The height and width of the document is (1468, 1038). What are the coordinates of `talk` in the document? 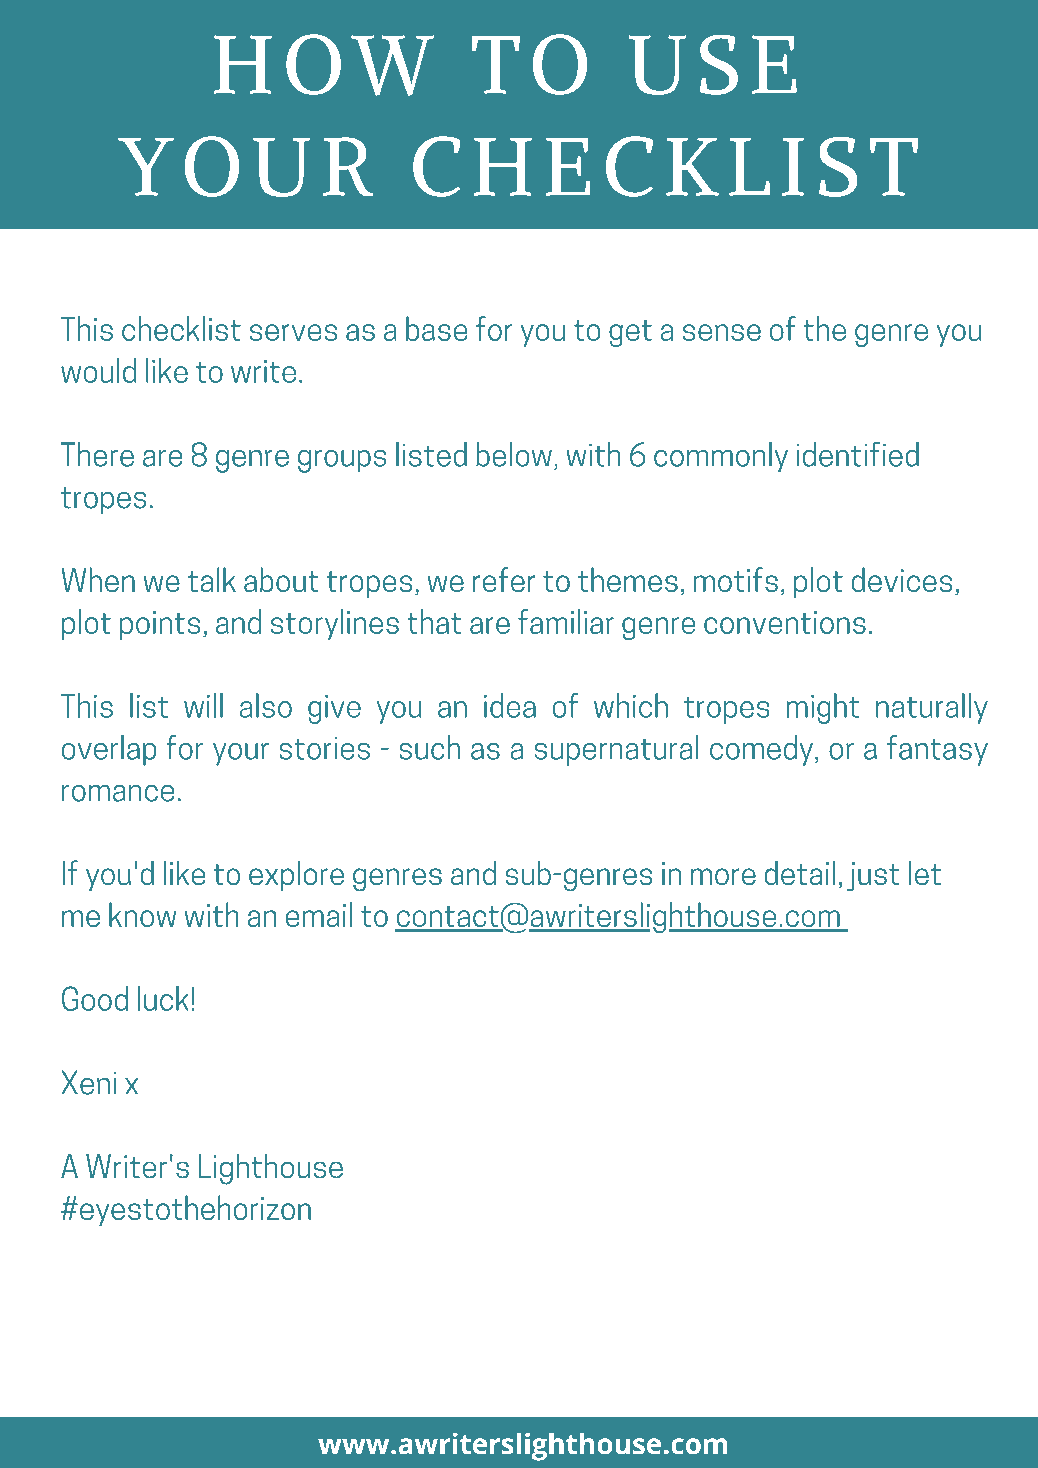 It's located at (212, 579).
